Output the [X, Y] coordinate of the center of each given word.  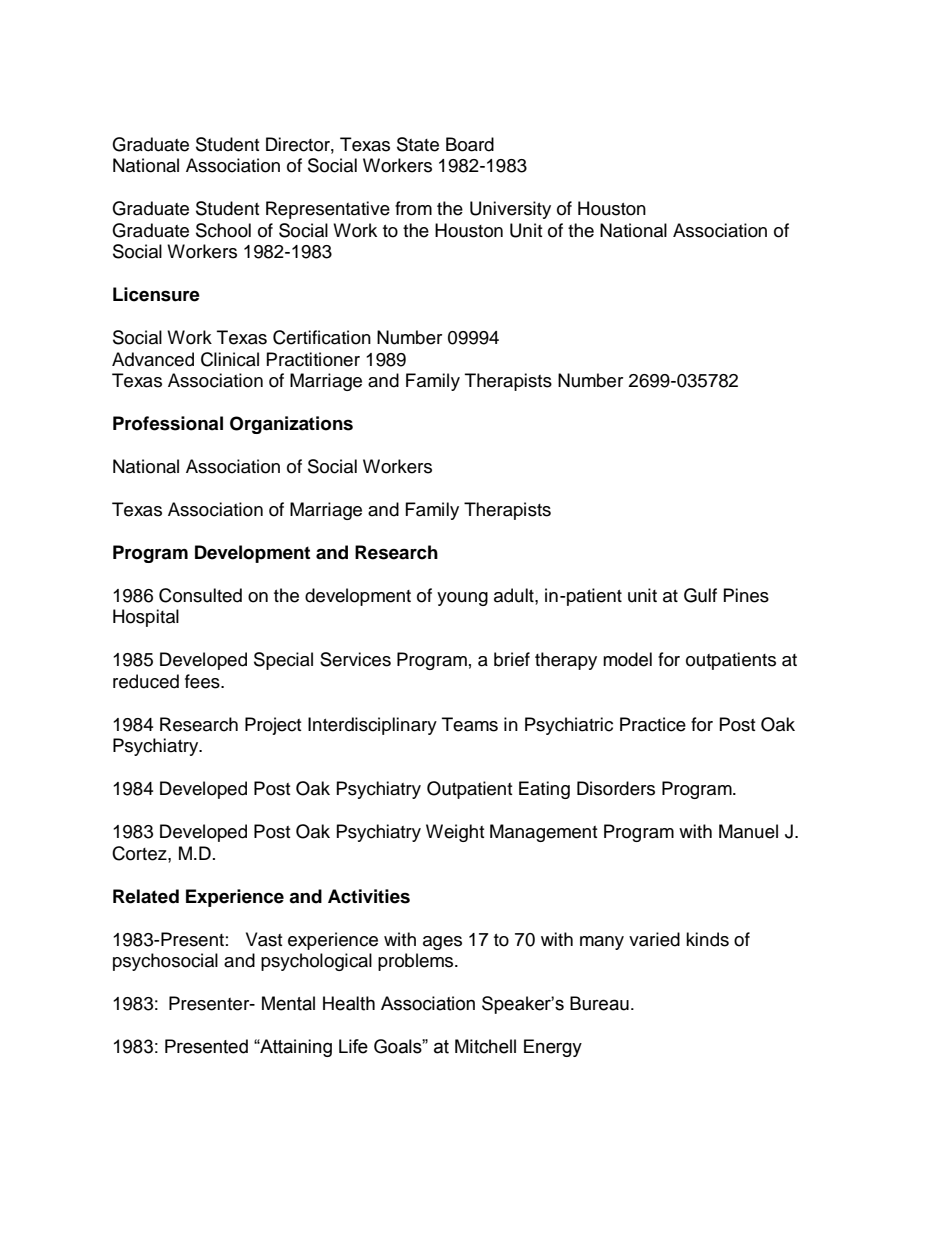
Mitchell [485, 1046]
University [510, 210]
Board [470, 144]
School [223, 230]
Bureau [599, 1003]
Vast [264, 939]
